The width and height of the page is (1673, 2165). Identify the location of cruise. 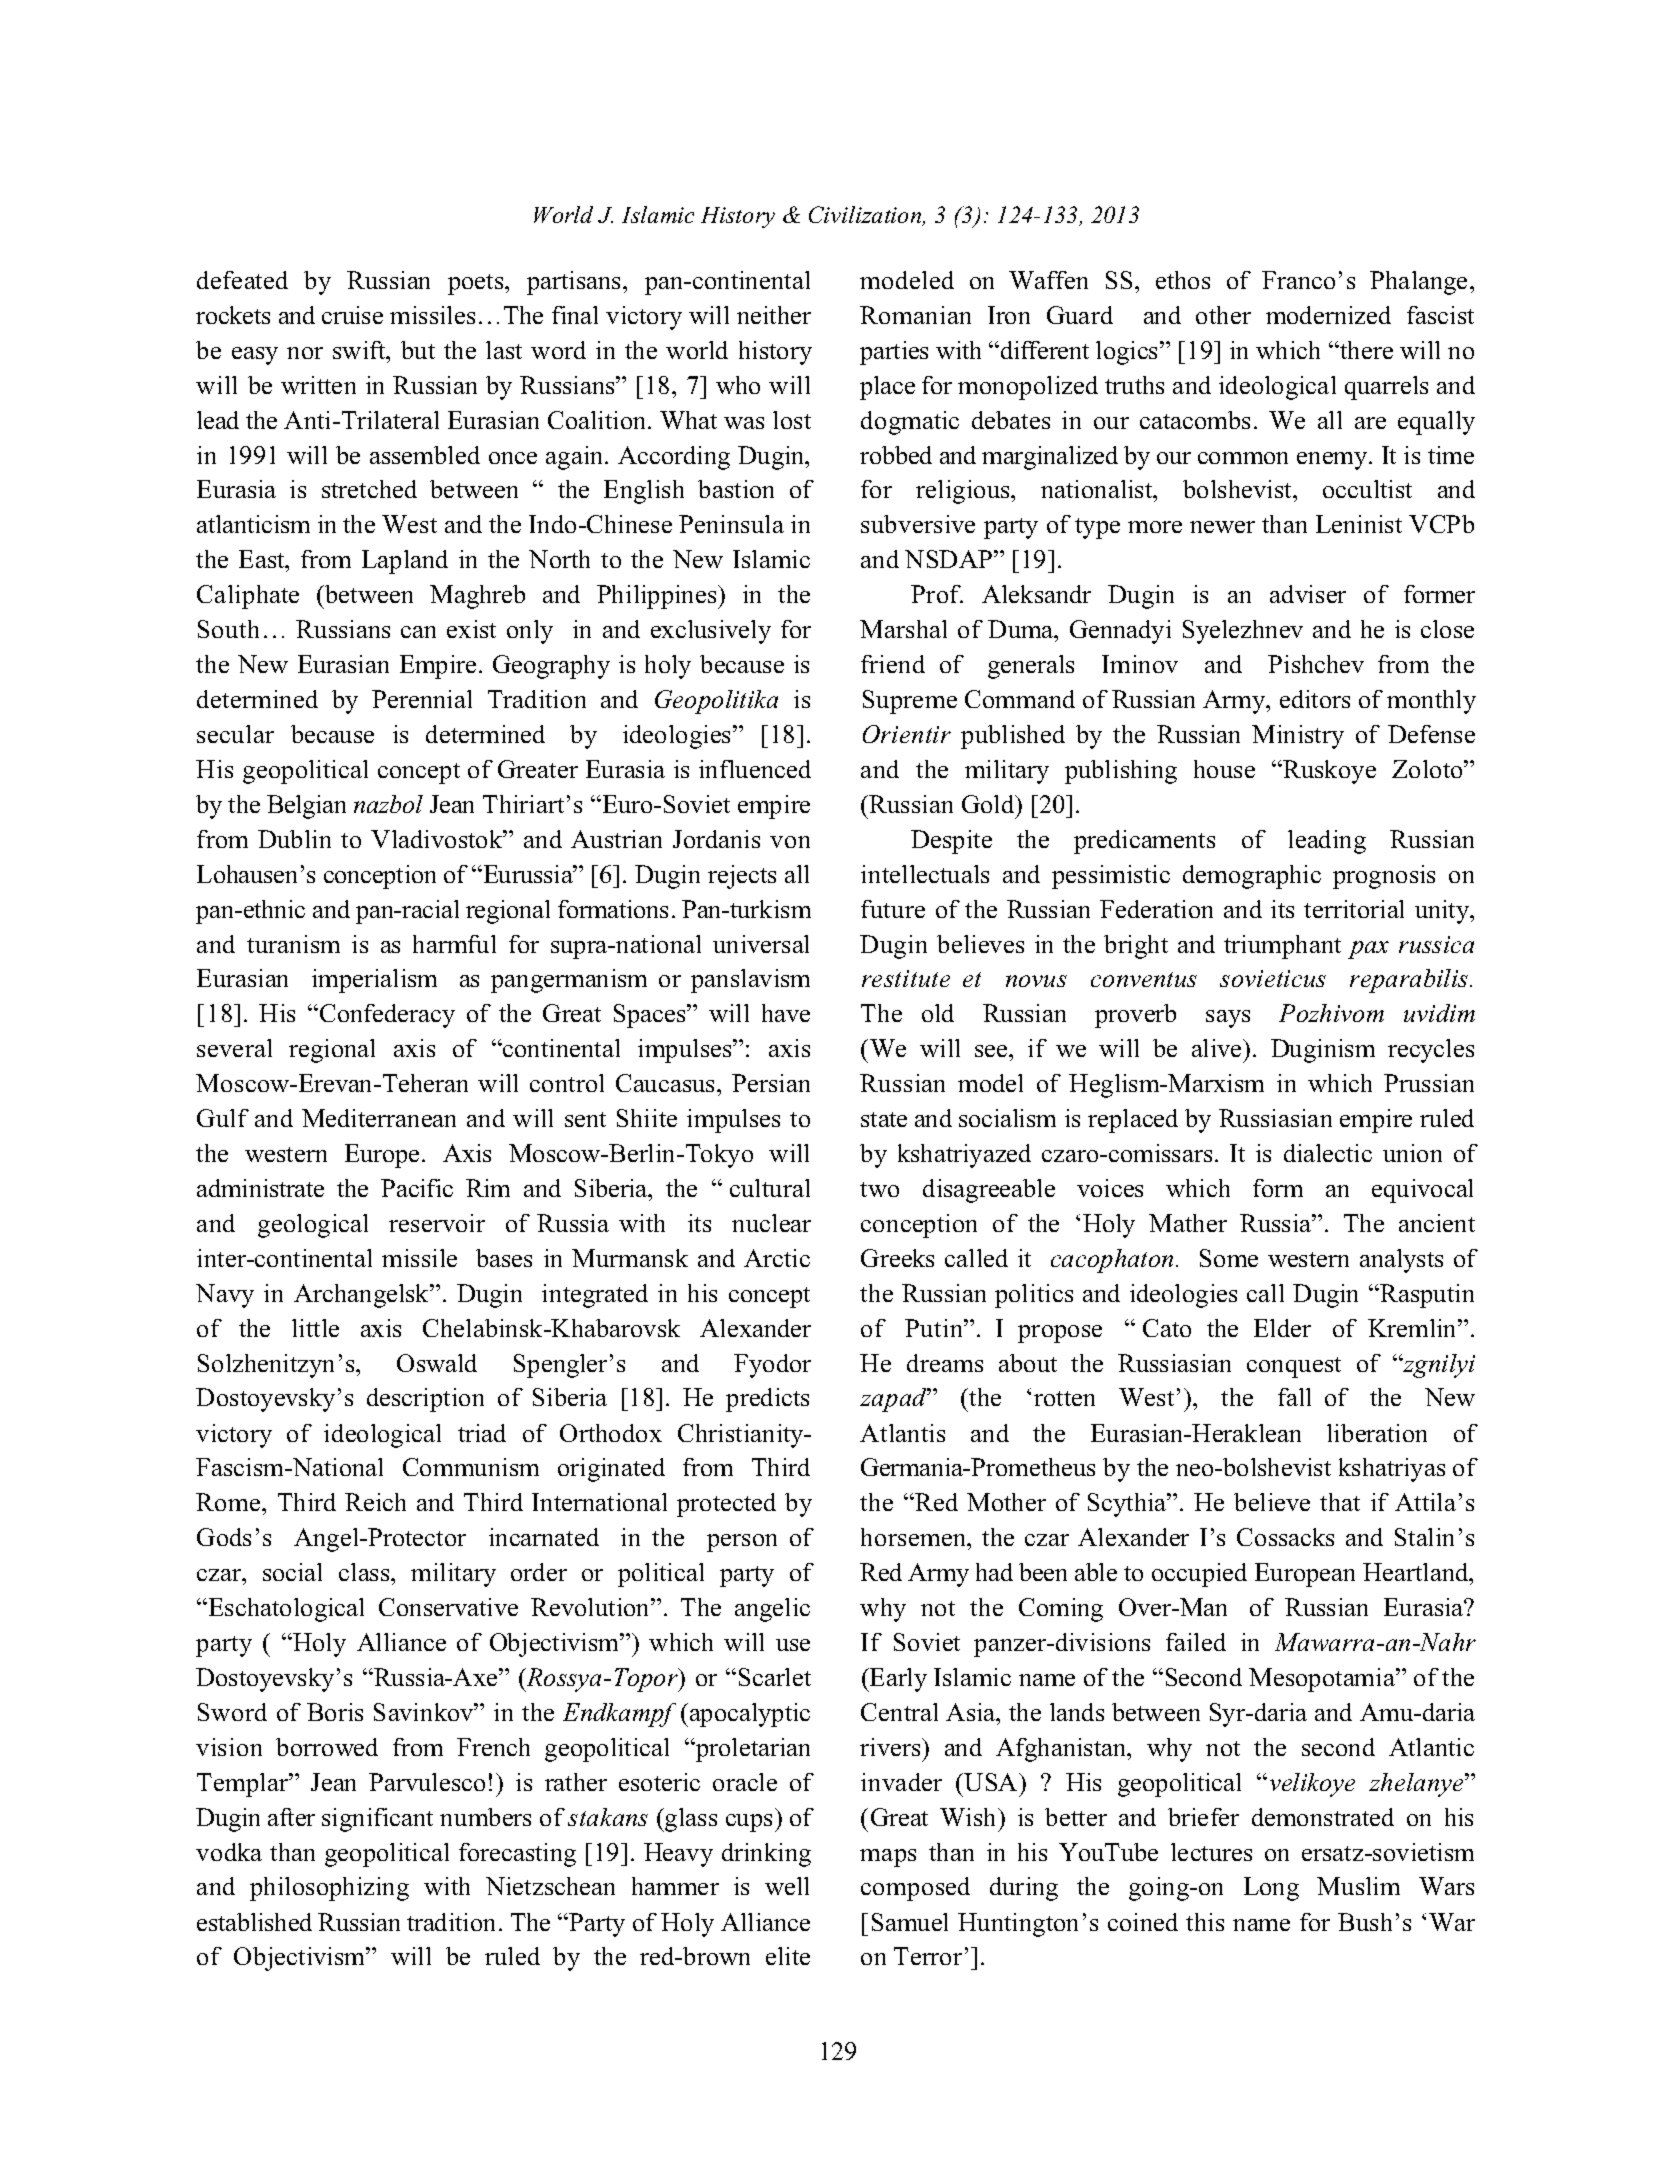
(352, 315).
